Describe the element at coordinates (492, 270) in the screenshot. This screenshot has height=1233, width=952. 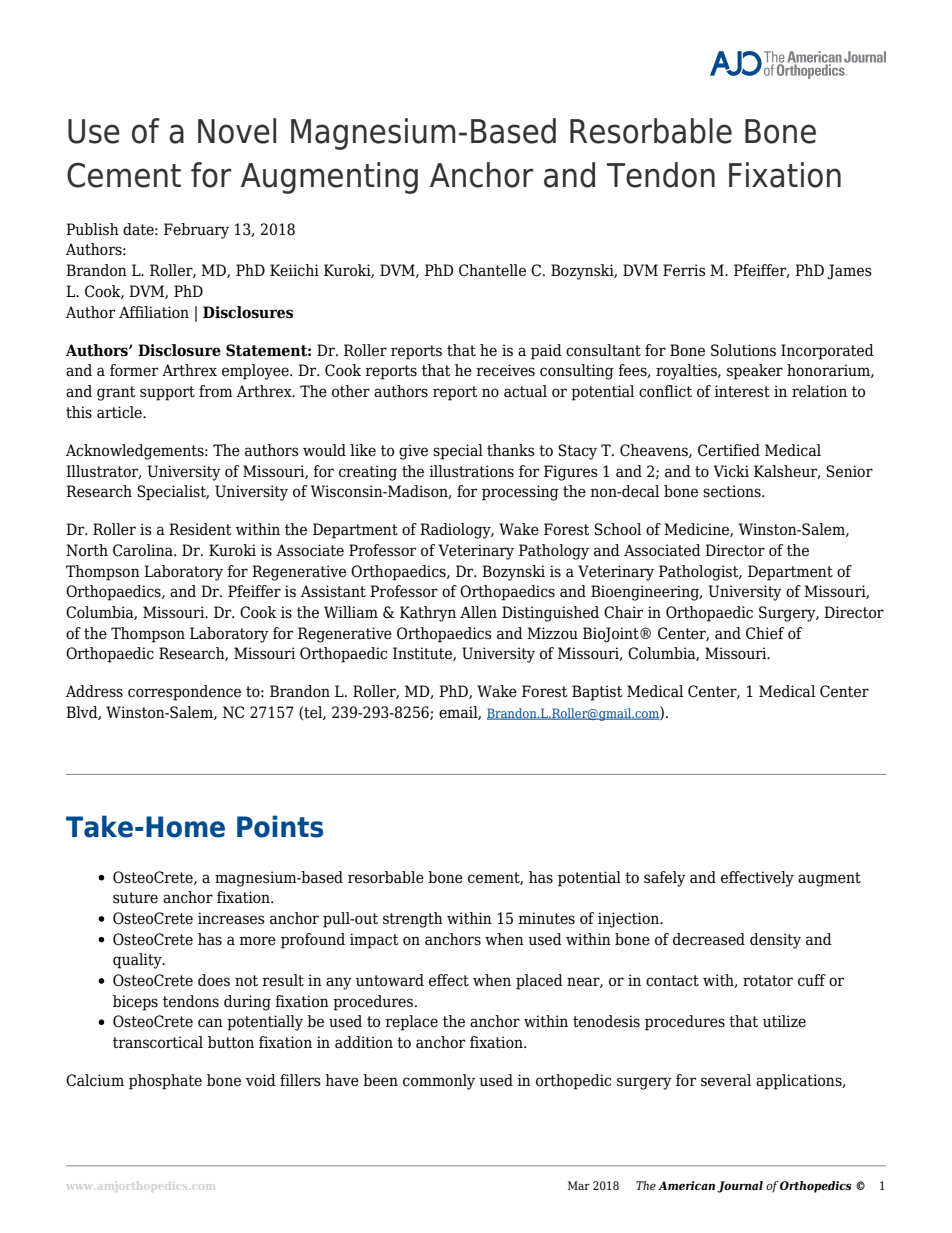
I see `Chantelle` at that location.
